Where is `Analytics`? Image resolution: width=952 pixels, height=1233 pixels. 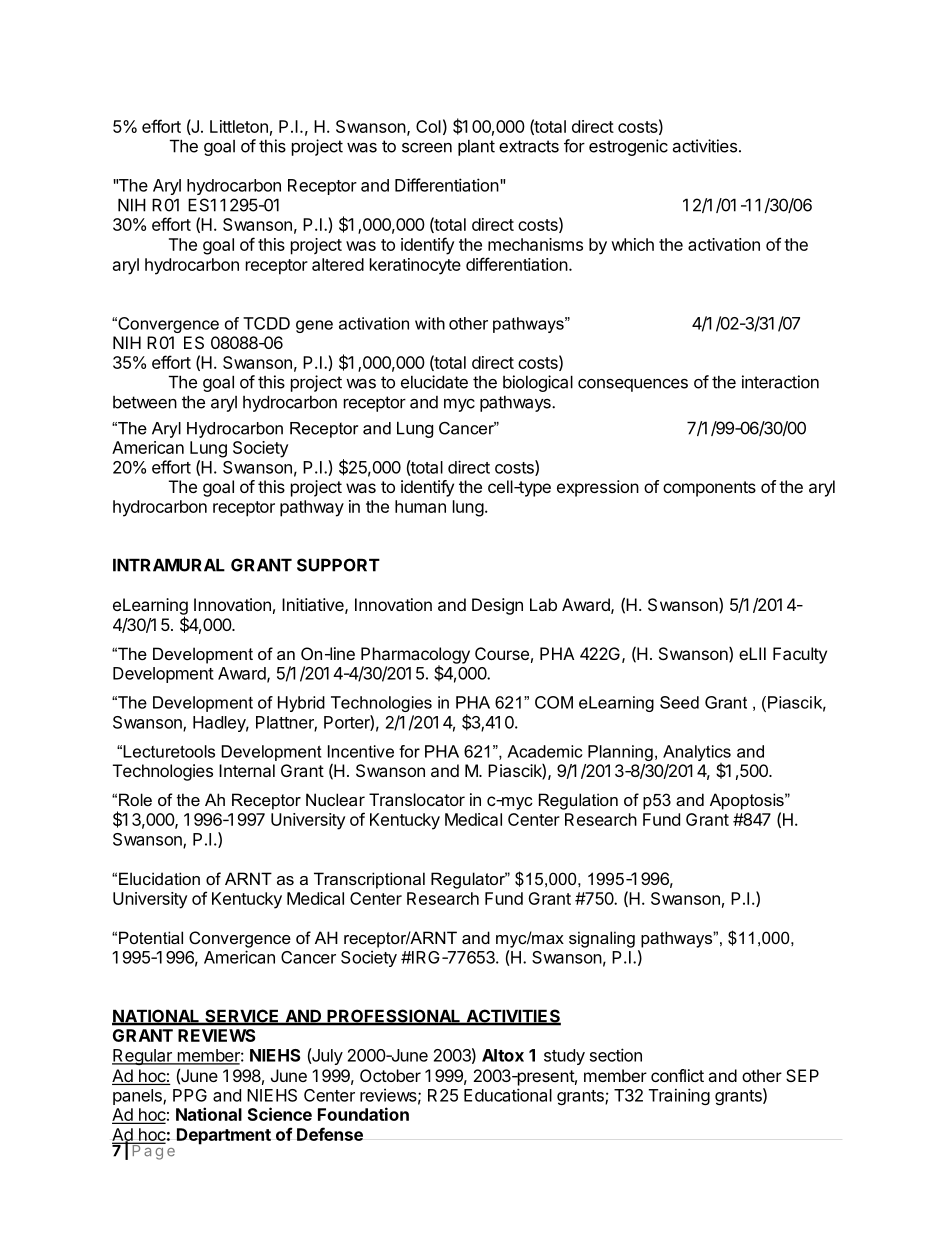
Analytics is located at coordinates (697, 753).
